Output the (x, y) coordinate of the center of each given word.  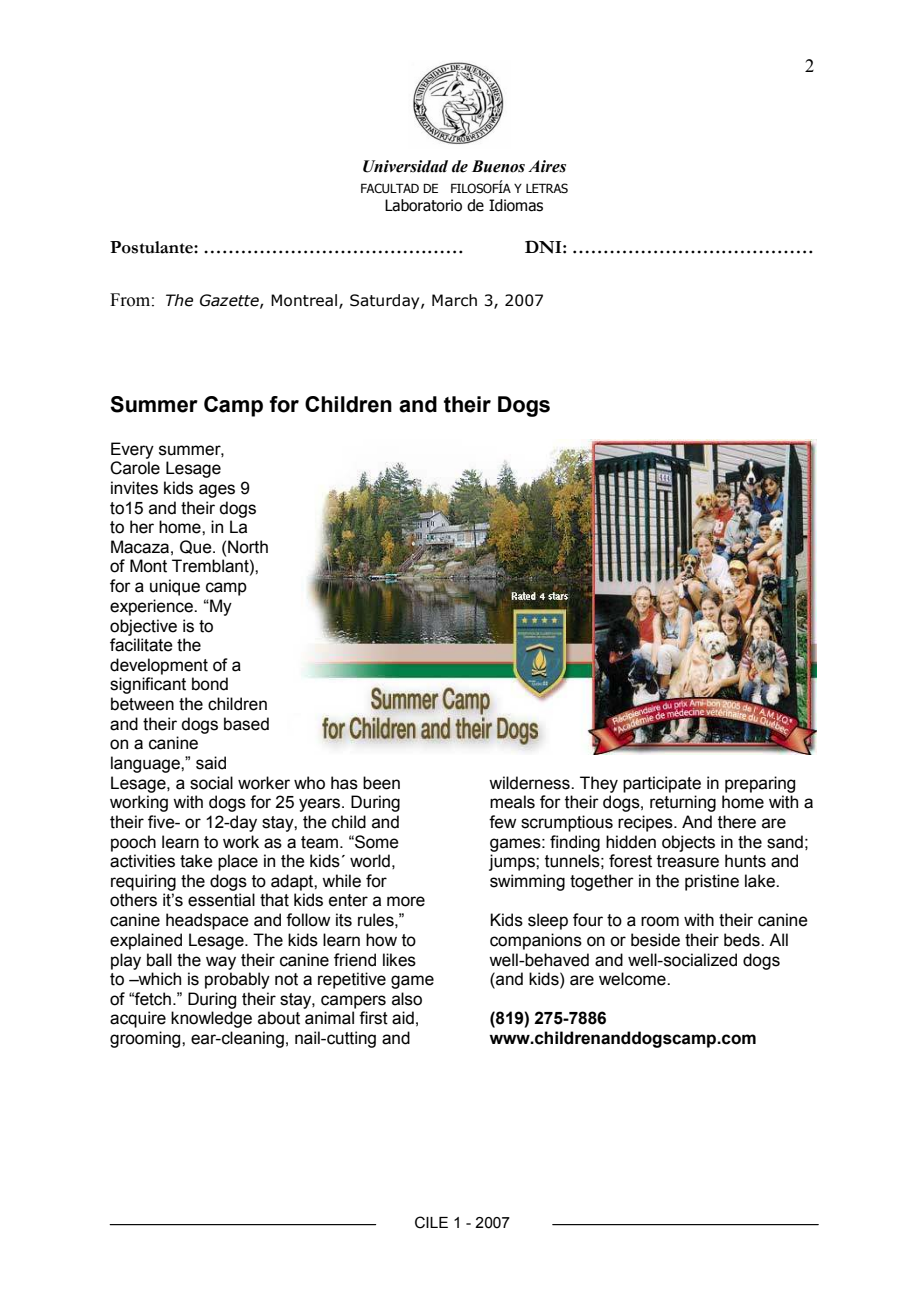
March (454, 300)
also (407, 999)
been (381, 783)
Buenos (498, 166)
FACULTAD (390, 188)
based (246, 724)
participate (662, 784)
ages (217, 491)
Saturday (386, 301)
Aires (547, 166)
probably (237, 980)
